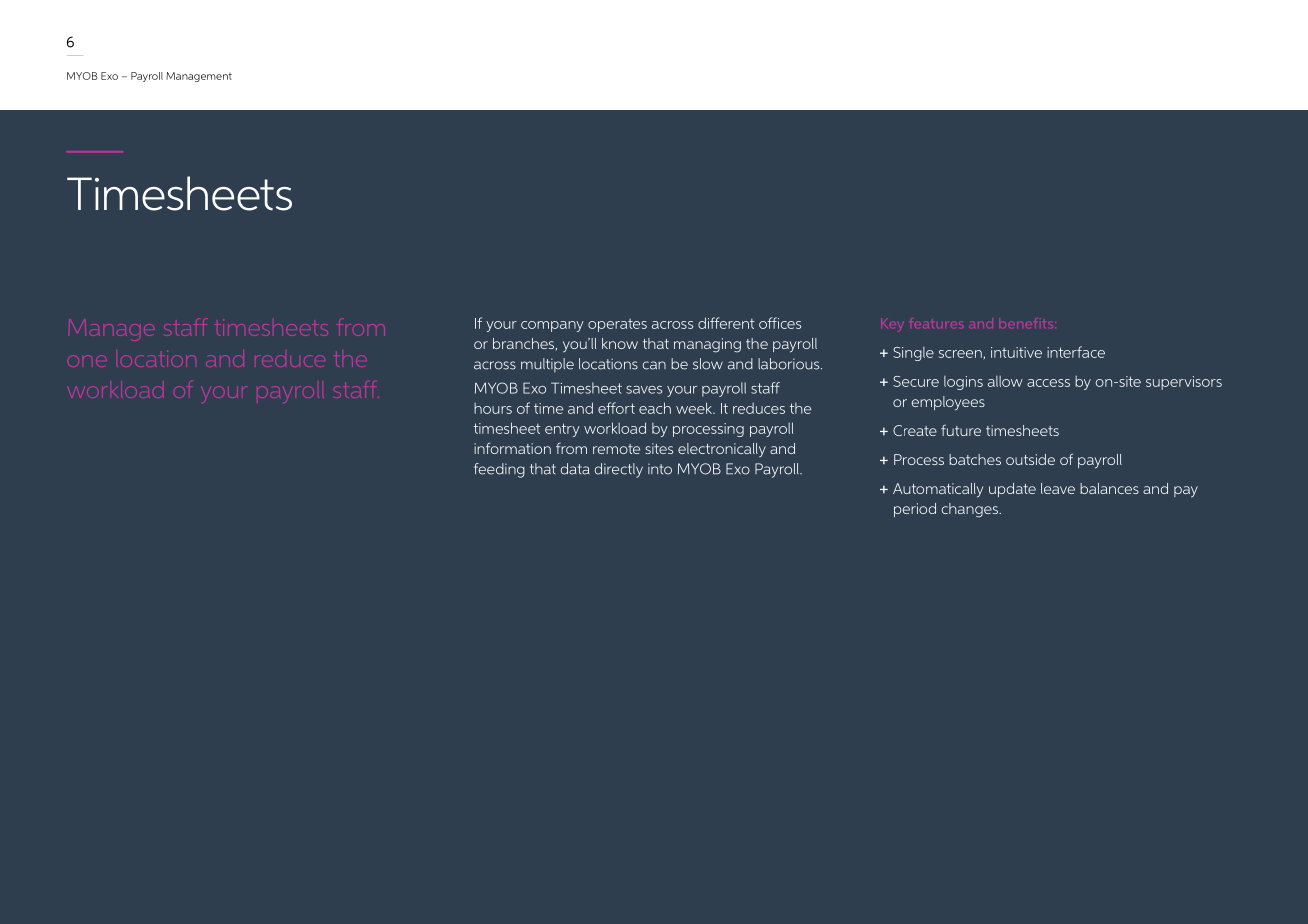 The width and height of the image is (1308, 924). I want to click on can, so click(654, 365).
